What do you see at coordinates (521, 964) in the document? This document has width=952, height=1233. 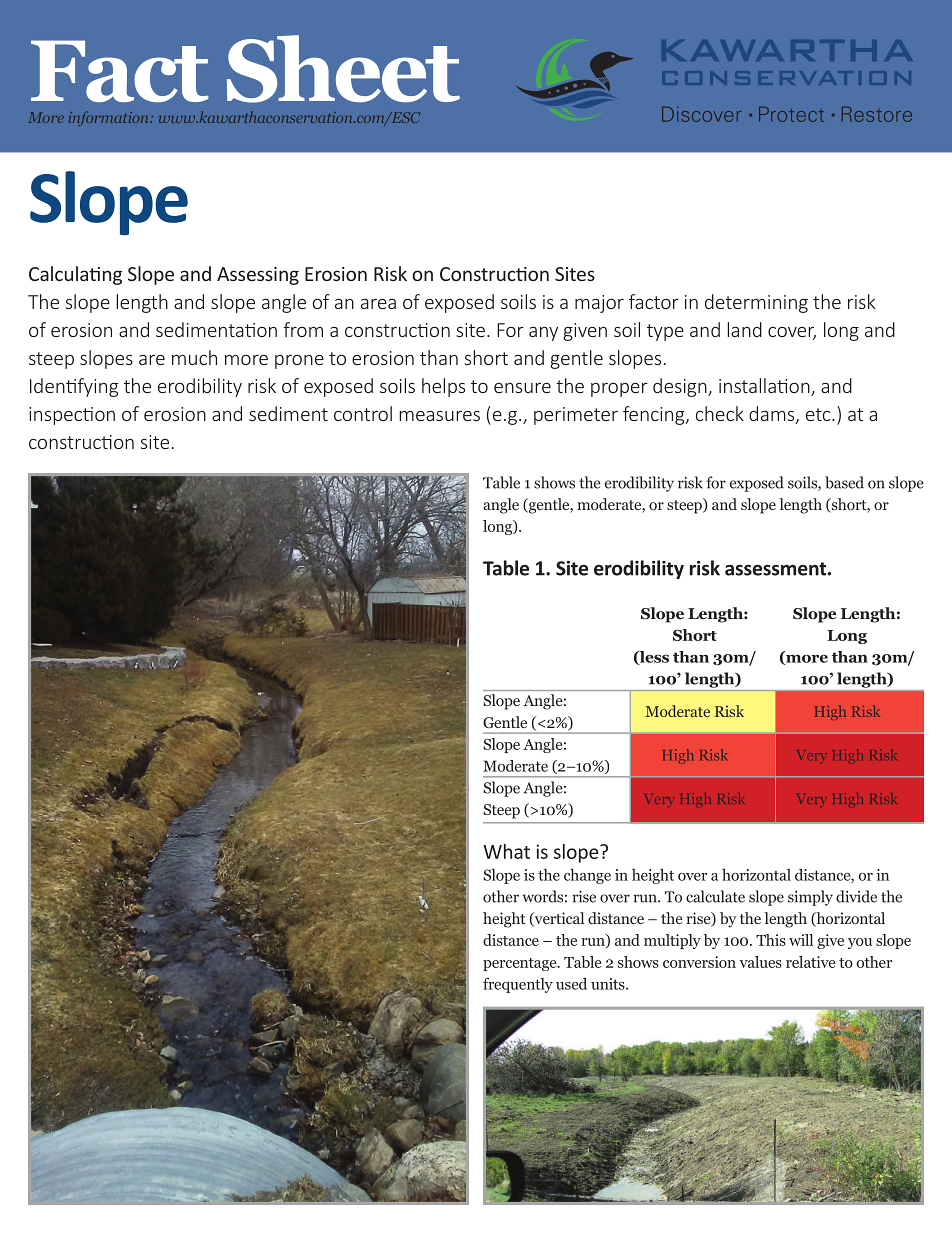 I see `percentage` at bounding box center [521, 964].
